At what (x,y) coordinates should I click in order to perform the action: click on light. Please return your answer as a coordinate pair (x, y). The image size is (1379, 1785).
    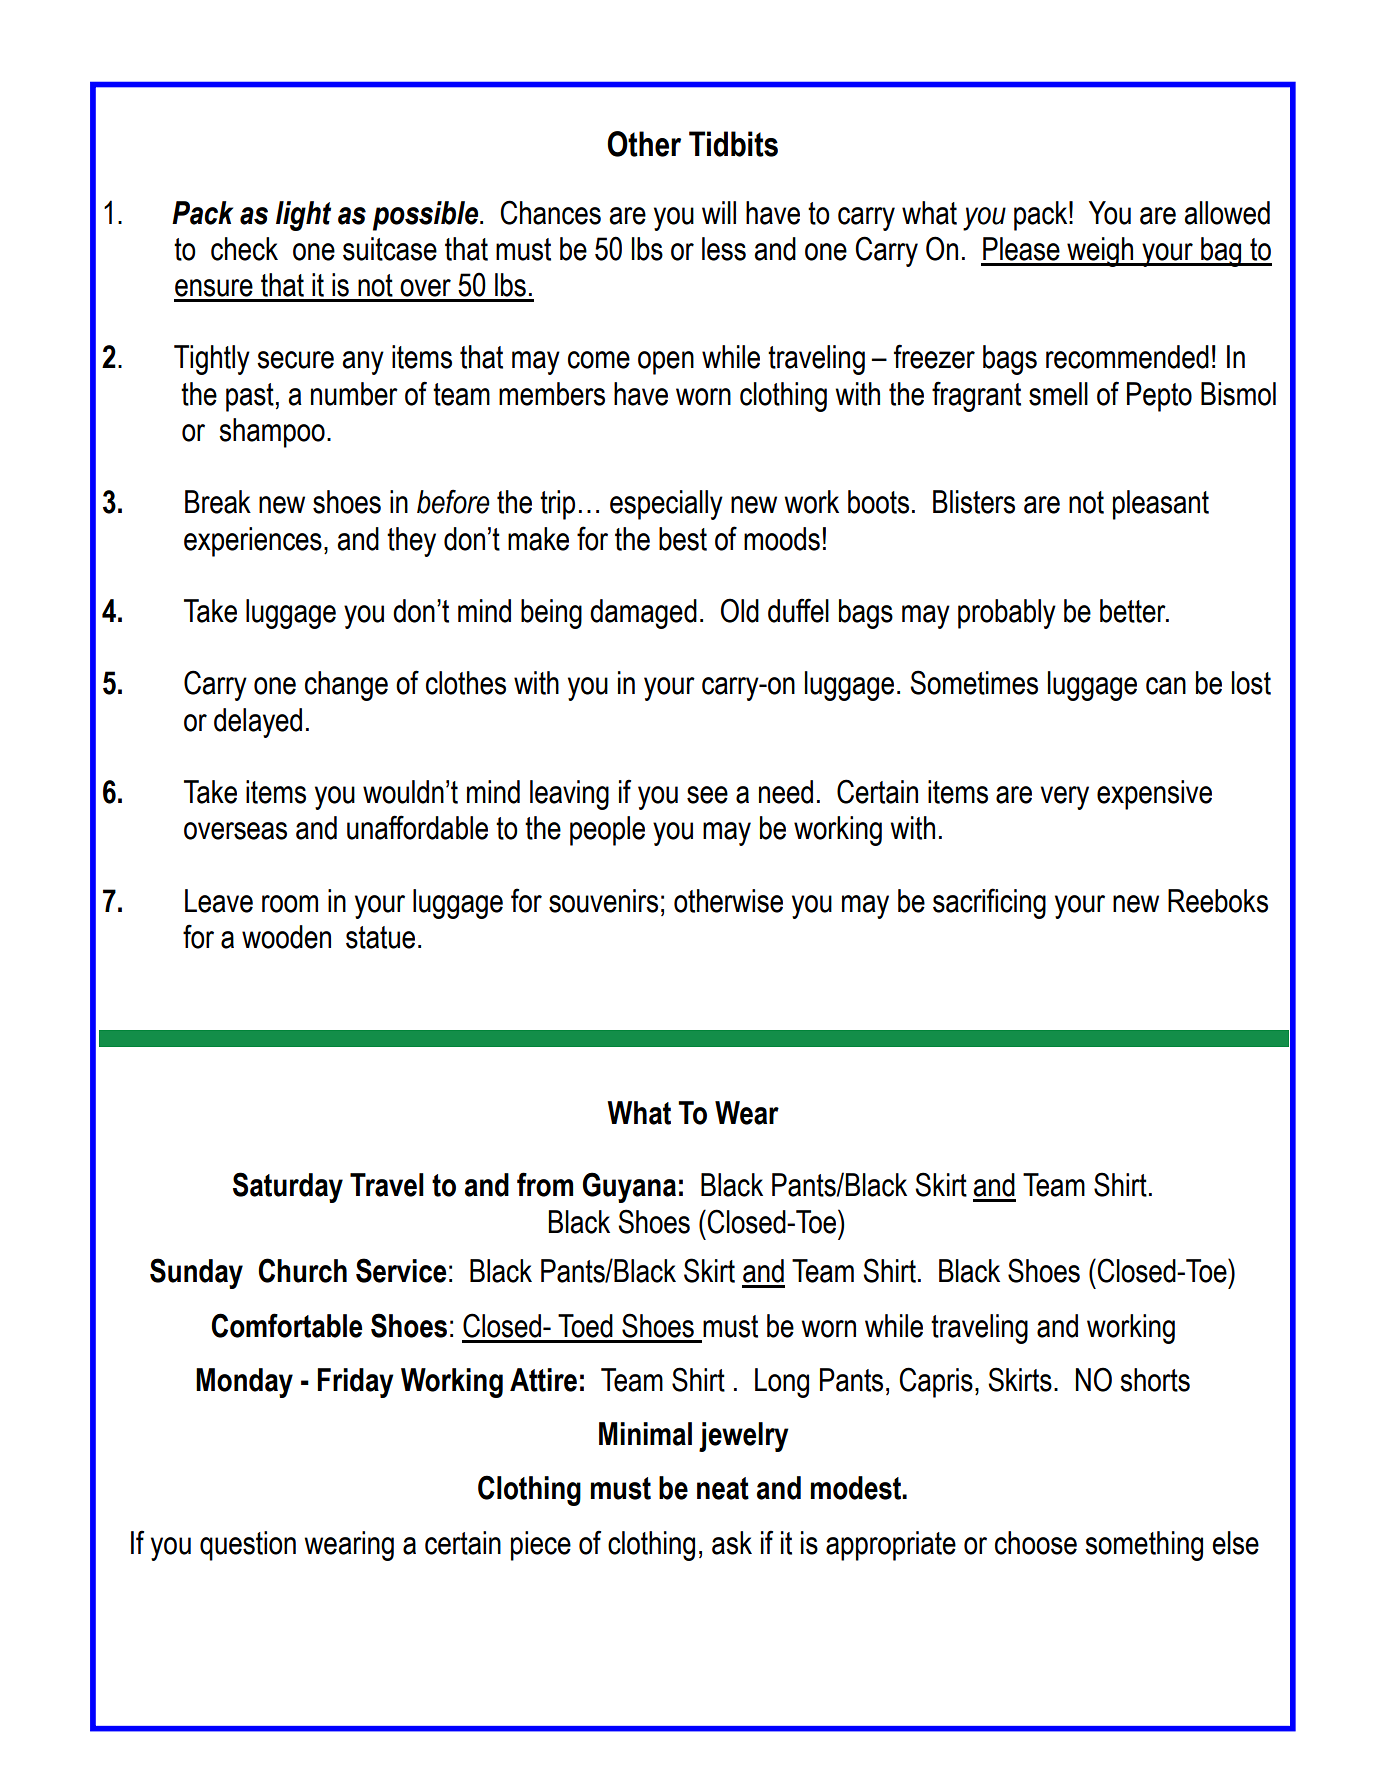
    Looking at the image, I should click on (303, 216).
